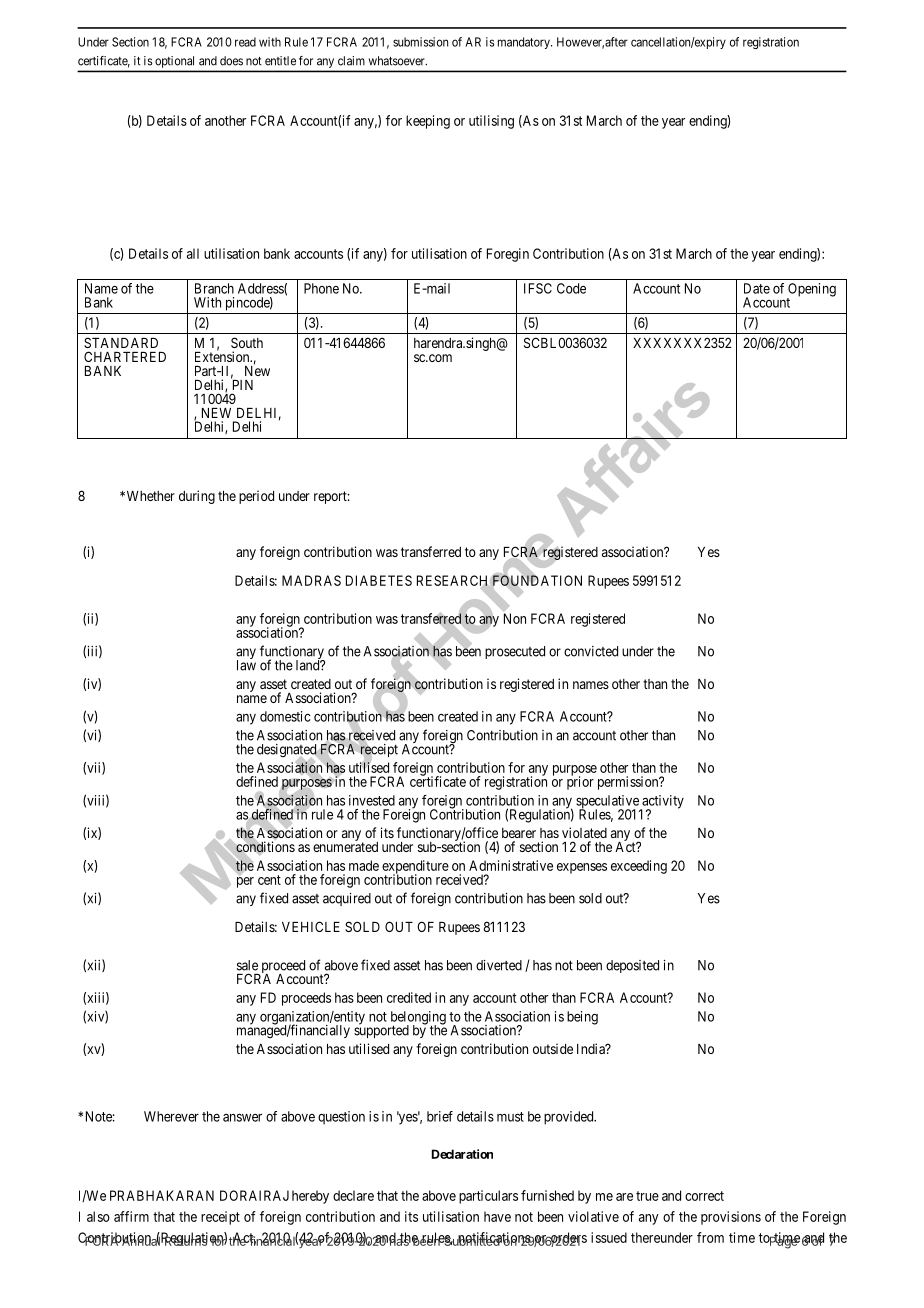 This screenshot has width=924, height=1308. Describe the element at coordinates (185, 1240) in the screenshot. I see `Returns` at that location.
